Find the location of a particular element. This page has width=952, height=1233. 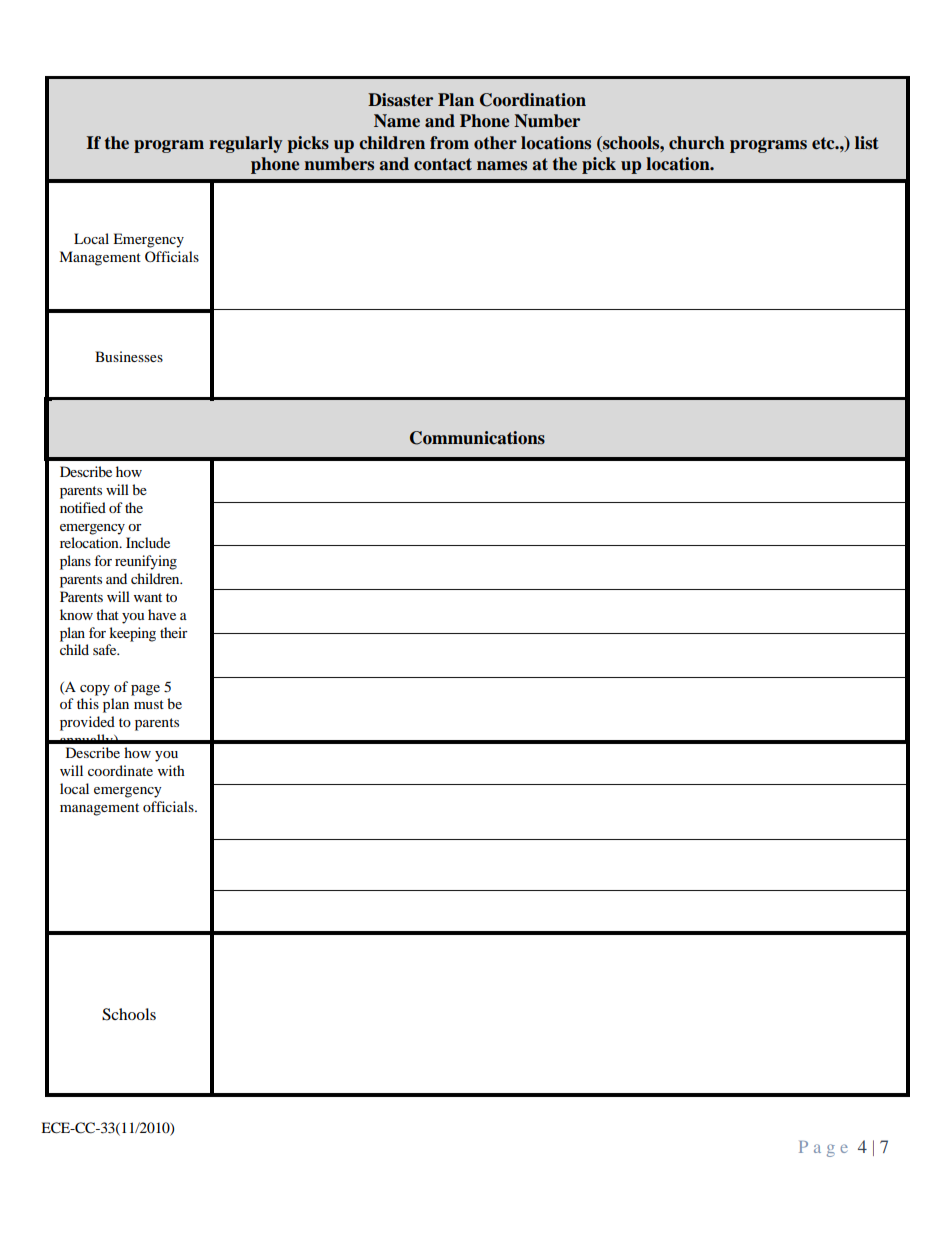

regularly is located at coordinates (245, 144).
